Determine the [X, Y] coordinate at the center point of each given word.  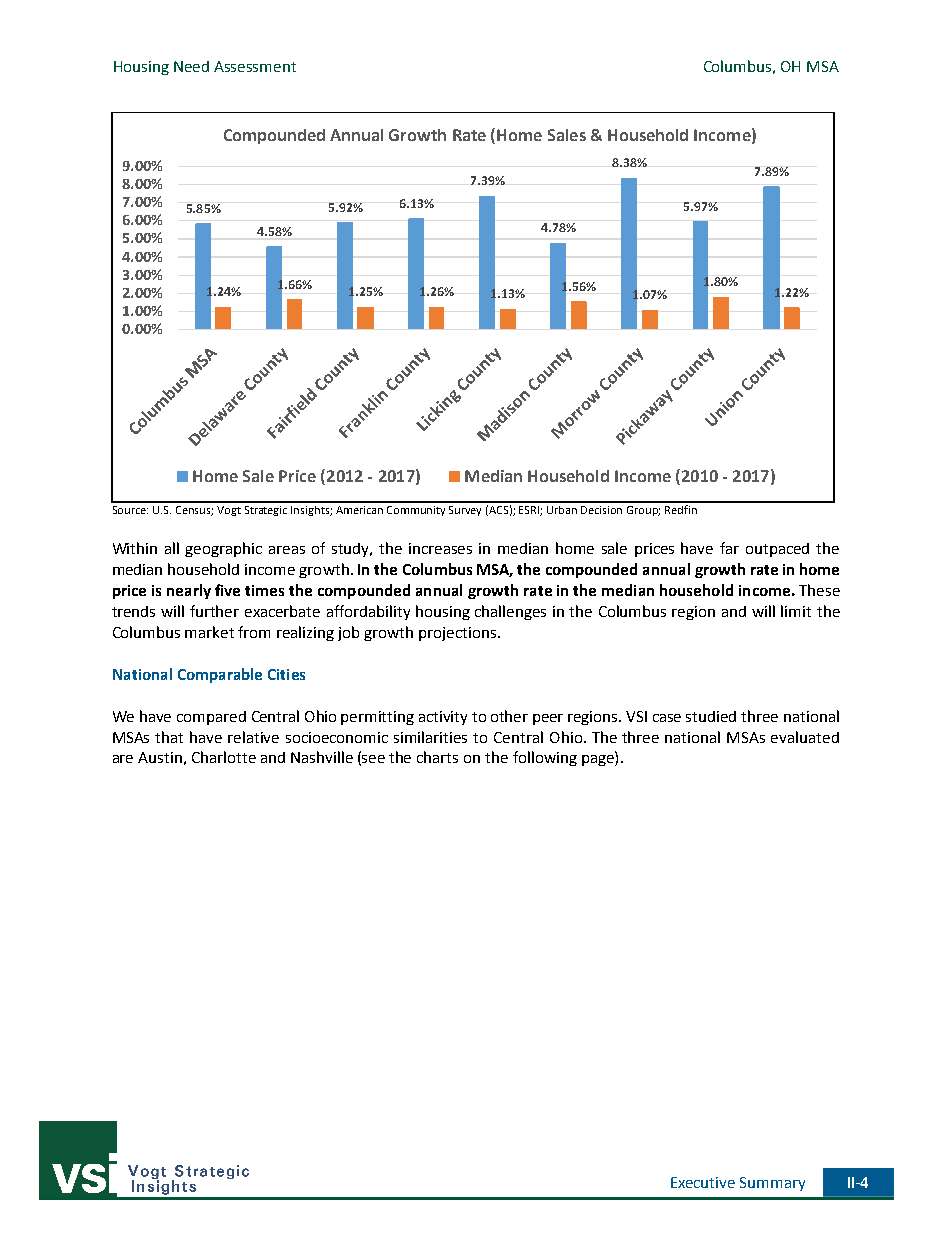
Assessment [255, 66]
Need [191, 66]
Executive [703, 1182]
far [729, 548]
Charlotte [224, 757]
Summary [772, 1184]
